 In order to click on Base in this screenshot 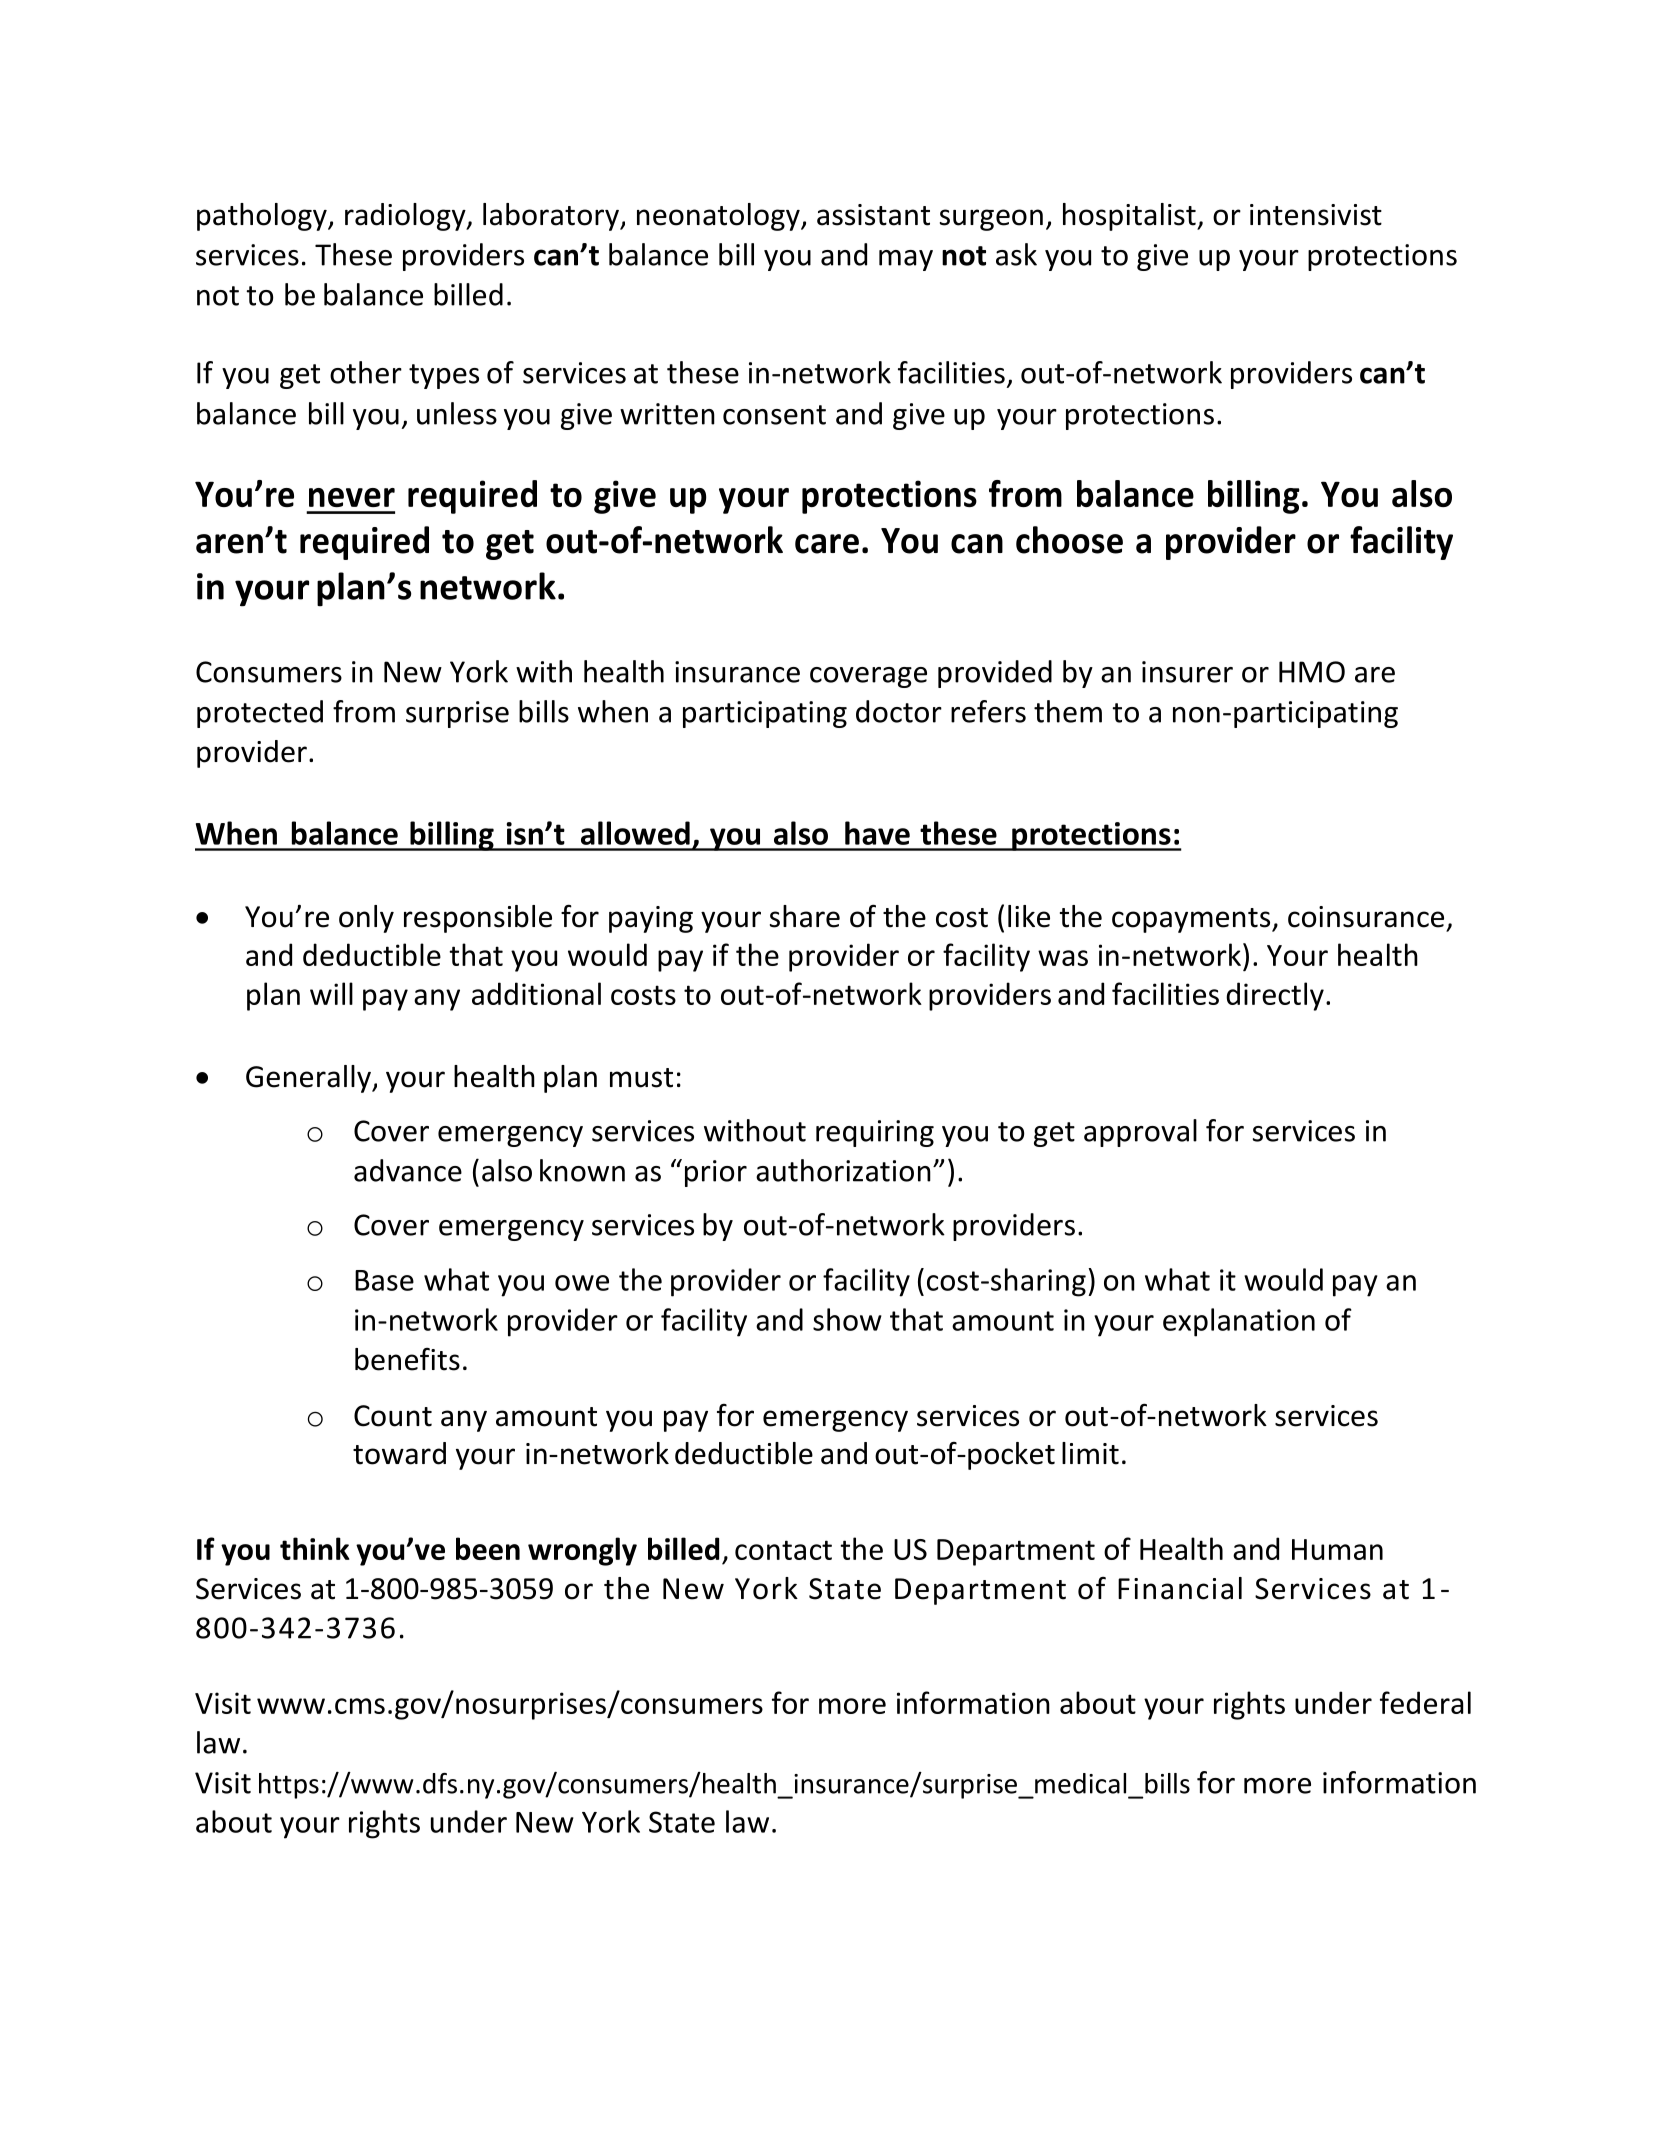, I will do `click(384, 1280)`.
